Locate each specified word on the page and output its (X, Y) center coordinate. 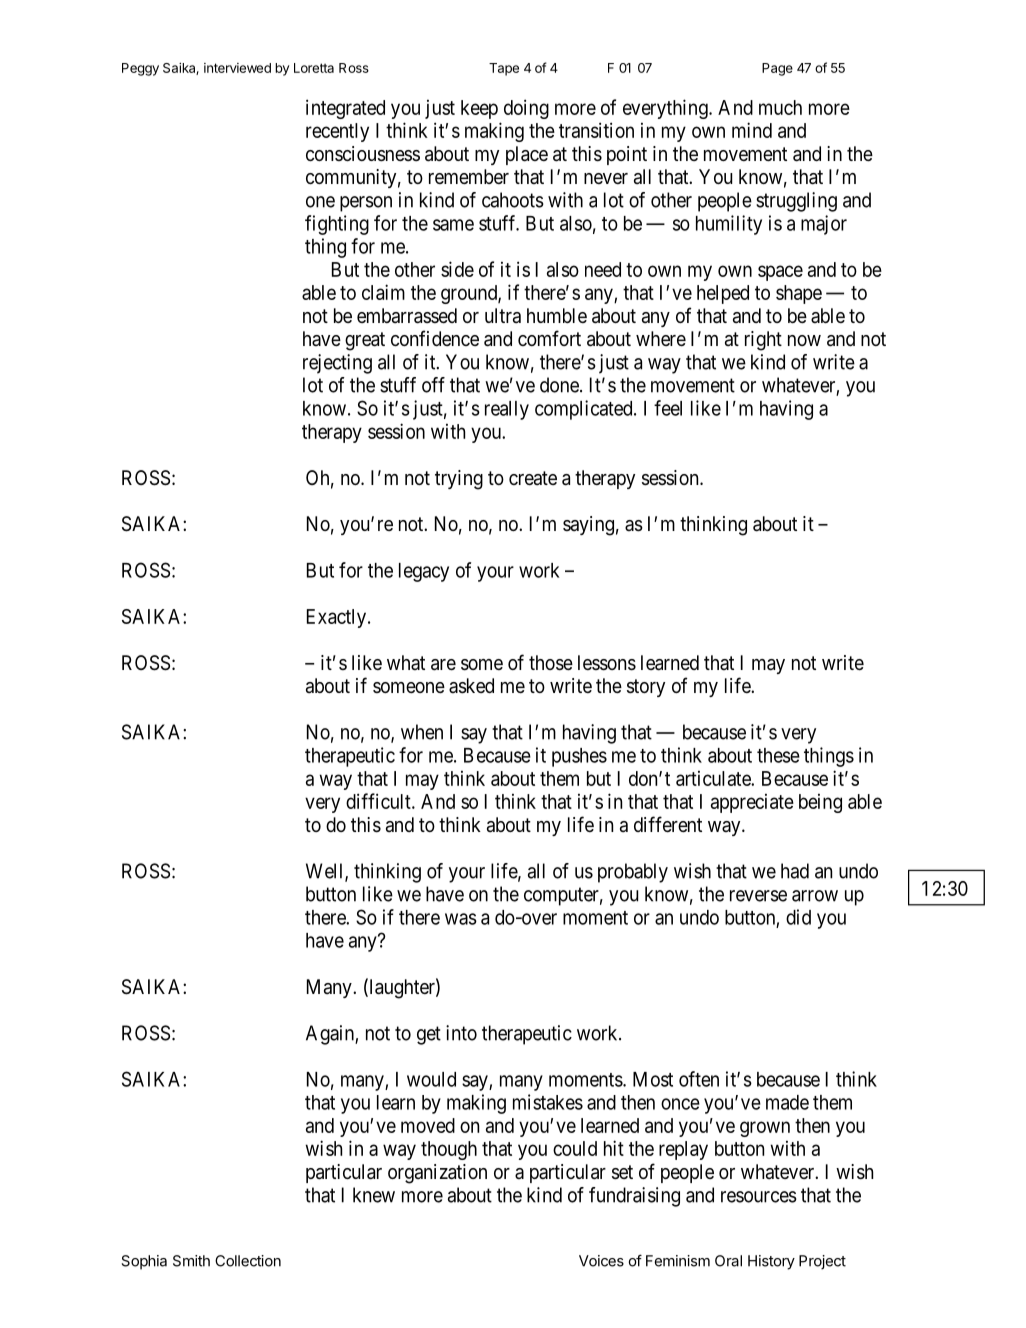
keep (479, 109)
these (778, 755)
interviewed (237, 68)
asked (471, 686)
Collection (248, 1261)
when (422, 732)
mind (752, 130)
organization (437, 1174)
